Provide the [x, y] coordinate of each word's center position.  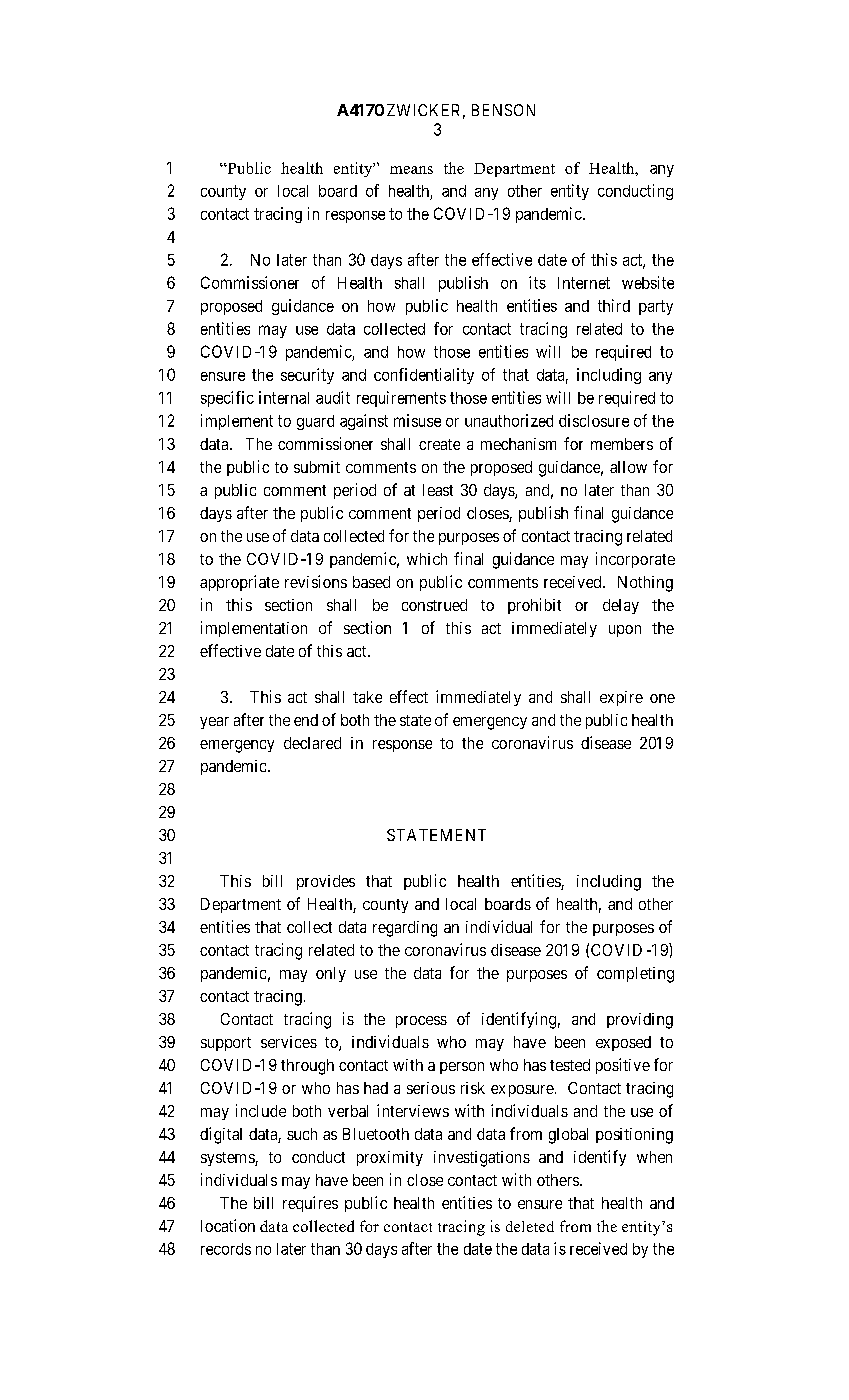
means [411, 170]
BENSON [503, 110]
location [228, 1225]
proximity [390, 1158]
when [654, 1157]
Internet [584, 283]
